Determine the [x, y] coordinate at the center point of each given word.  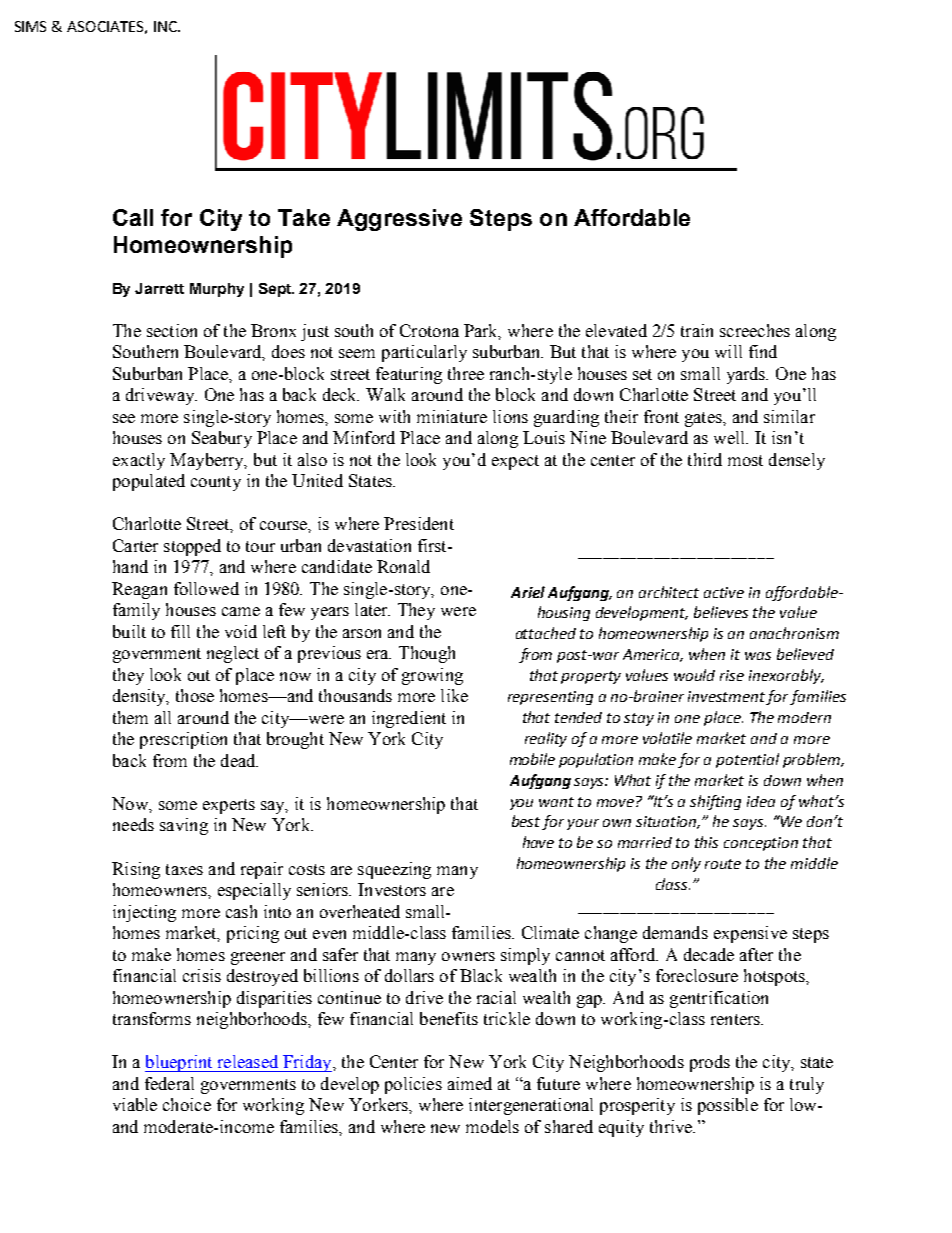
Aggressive [399, 220]
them [130, 717]
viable [135, 1104]
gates [704, 419]
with [394, 416]
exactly [139, 461]
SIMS [30, 26]
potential [747, 760]
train [697, 330]
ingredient [409, 719]
